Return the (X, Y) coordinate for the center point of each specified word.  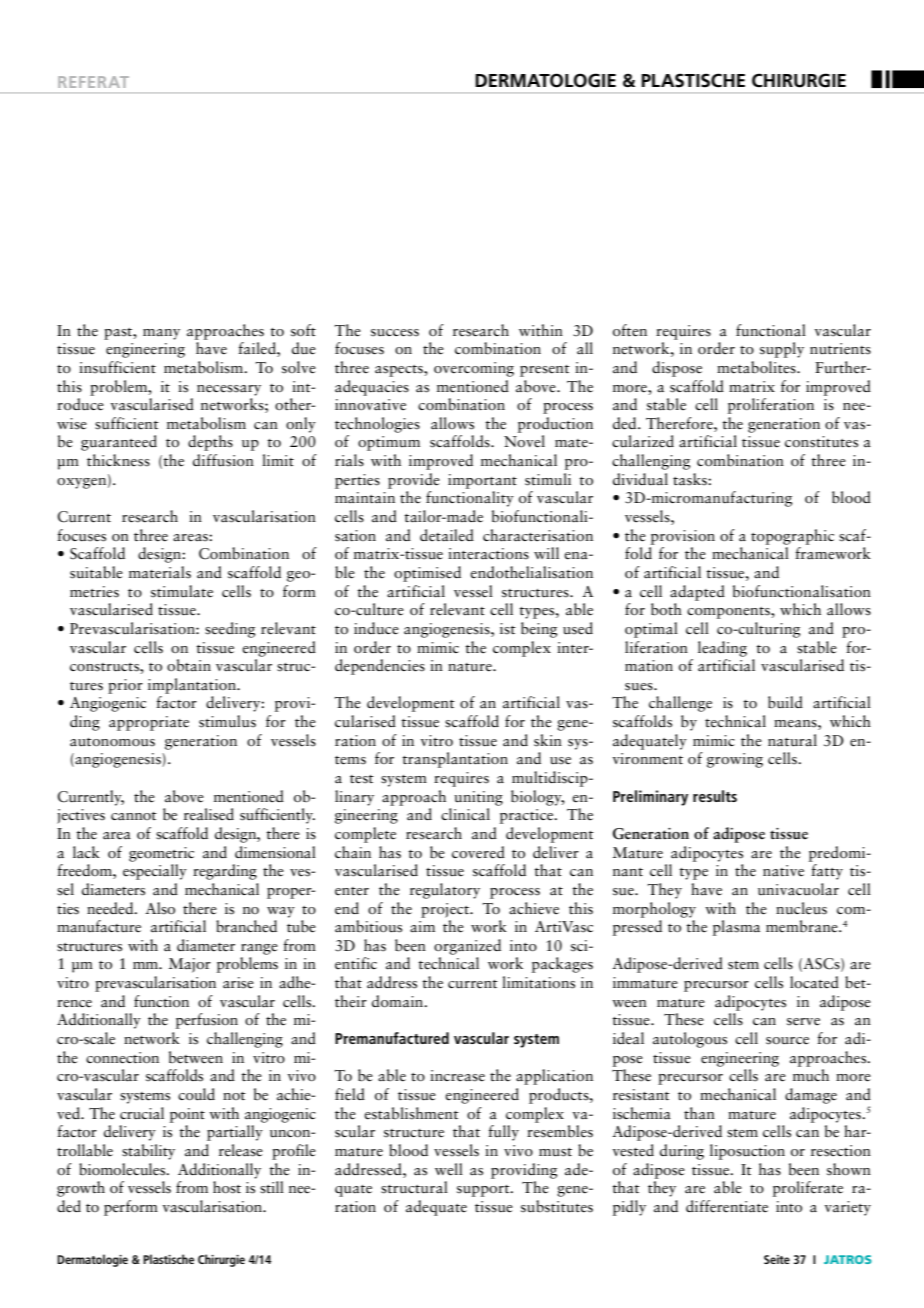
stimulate (182, 591)
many (161, 334)
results (715, 796)
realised (209, 814)
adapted (697, 593)
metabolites (757, 367)
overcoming (474, 369)
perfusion (207, 1021)
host (227, 1187)
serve (803, 1022)
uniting (478, 798)
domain (399, 1001)
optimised (427, 574)
